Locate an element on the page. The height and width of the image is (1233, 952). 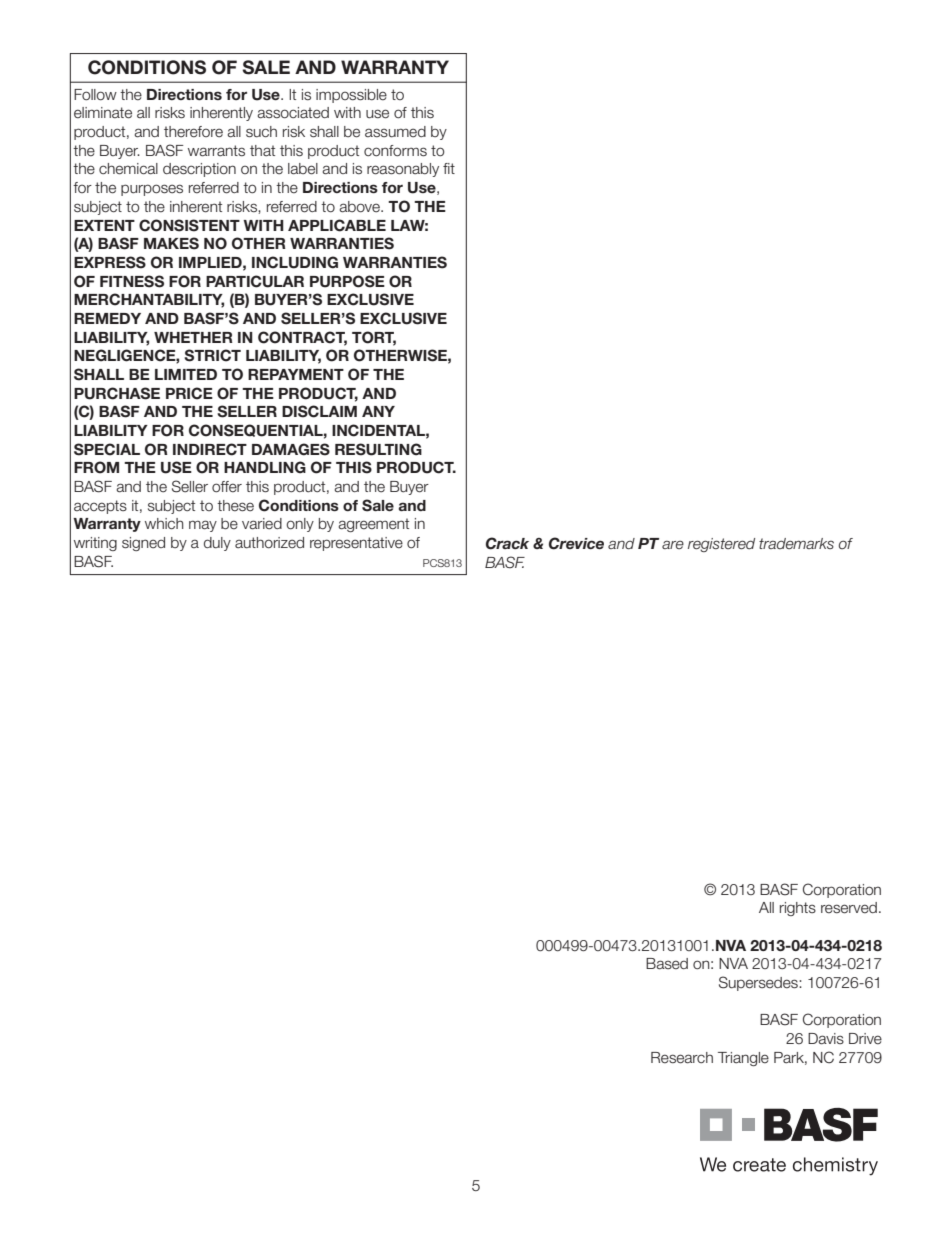
TORT is located at coordinates (374, 338).
